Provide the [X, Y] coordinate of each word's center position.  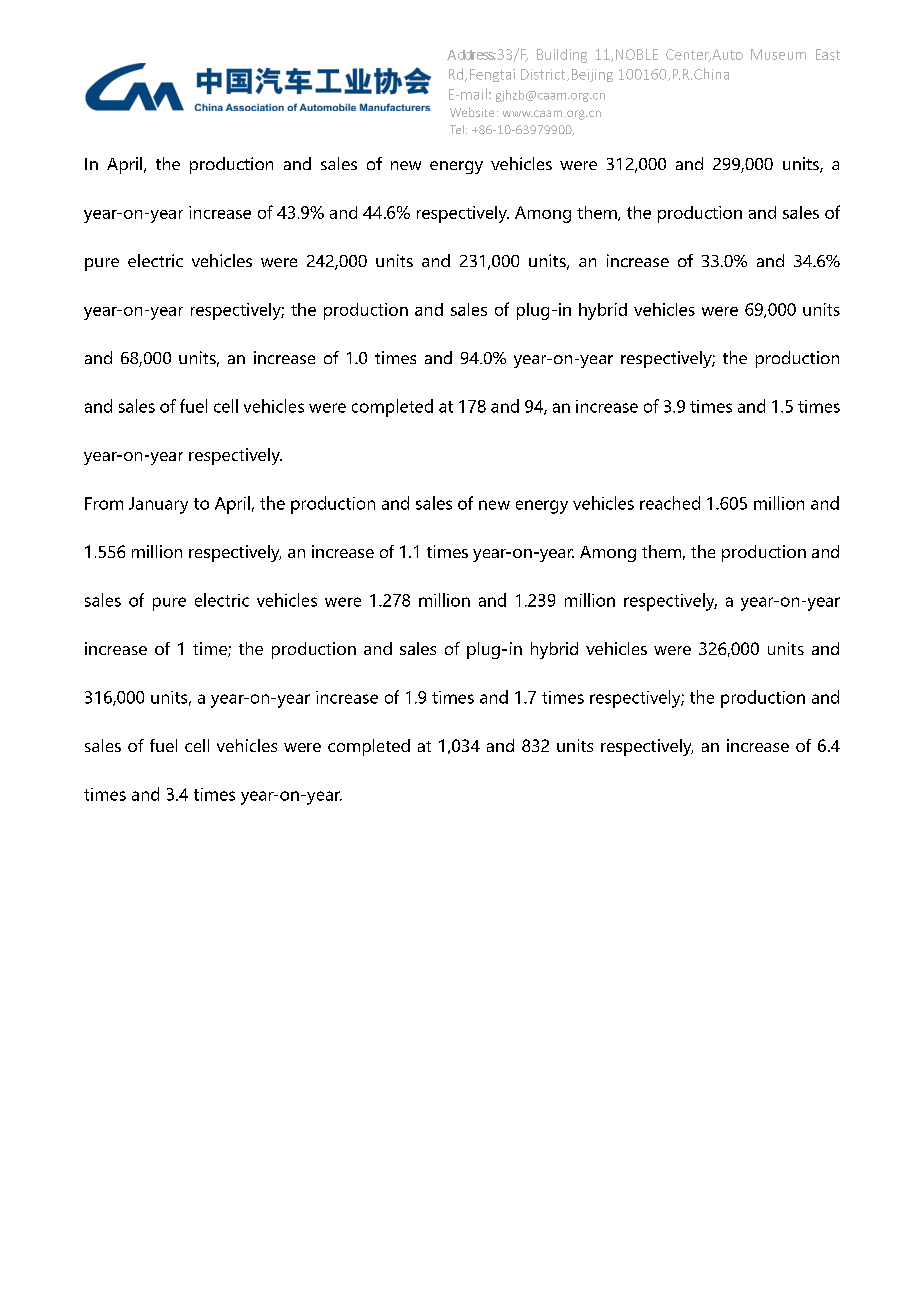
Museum [778, 54]
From [104, 503]
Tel [457, 129]
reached [670, 503]
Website [472, 112]
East [828, 54]
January [158, 505]
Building [562, 56]
